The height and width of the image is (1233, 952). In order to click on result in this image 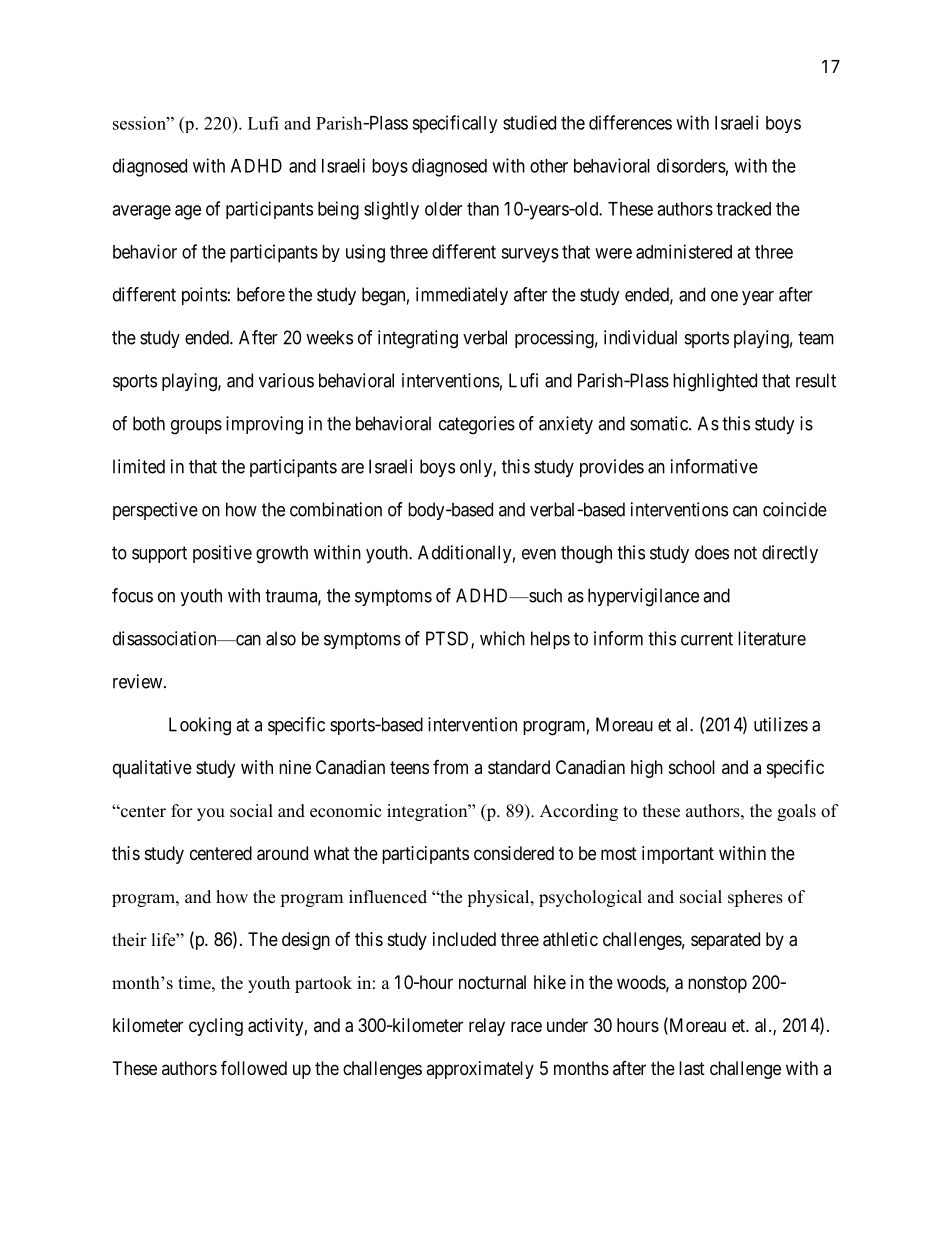, I will do `click(816, 380)`.
